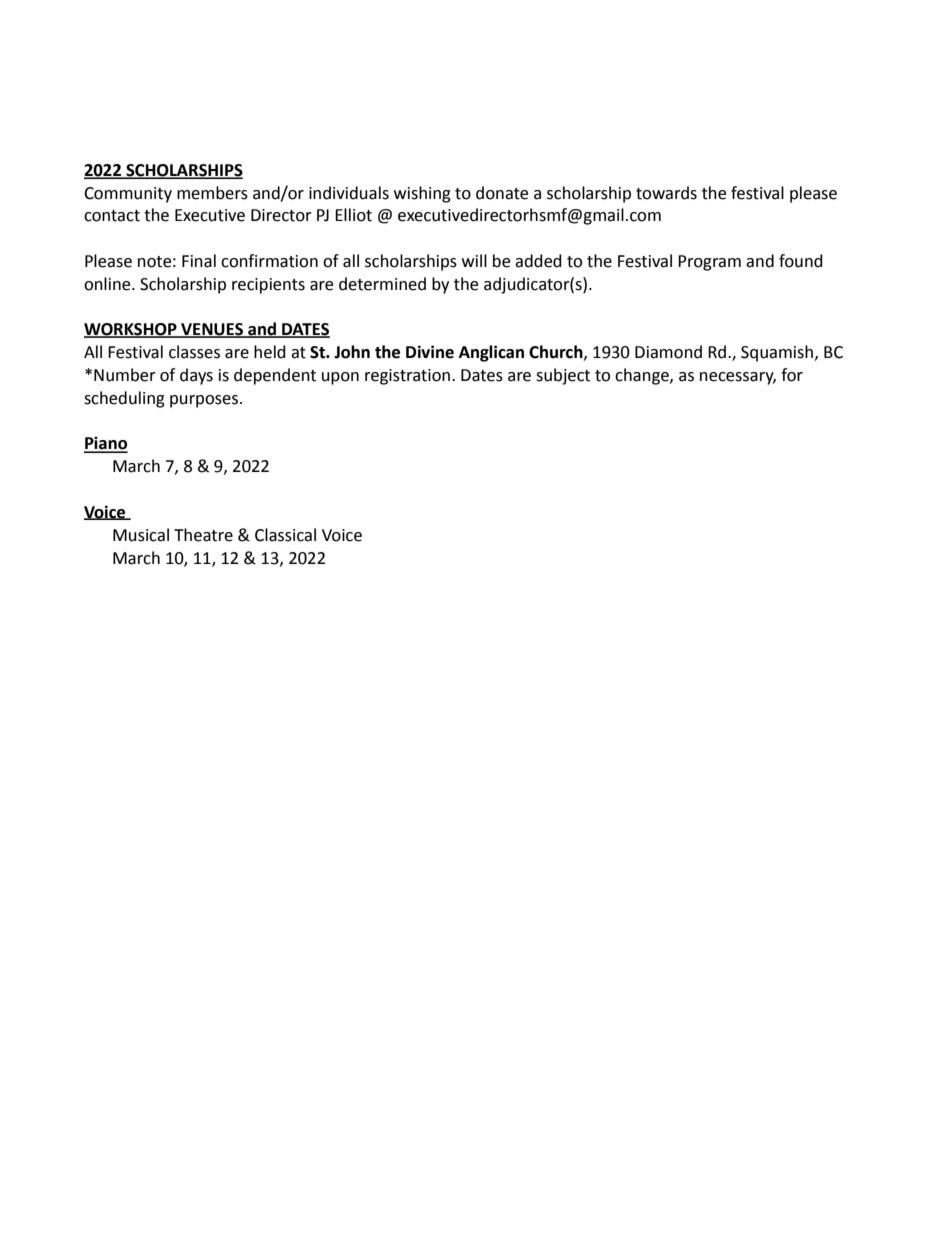  Describe the element at coordinates (285, 535) in the document. I see `Classical` at that location.
